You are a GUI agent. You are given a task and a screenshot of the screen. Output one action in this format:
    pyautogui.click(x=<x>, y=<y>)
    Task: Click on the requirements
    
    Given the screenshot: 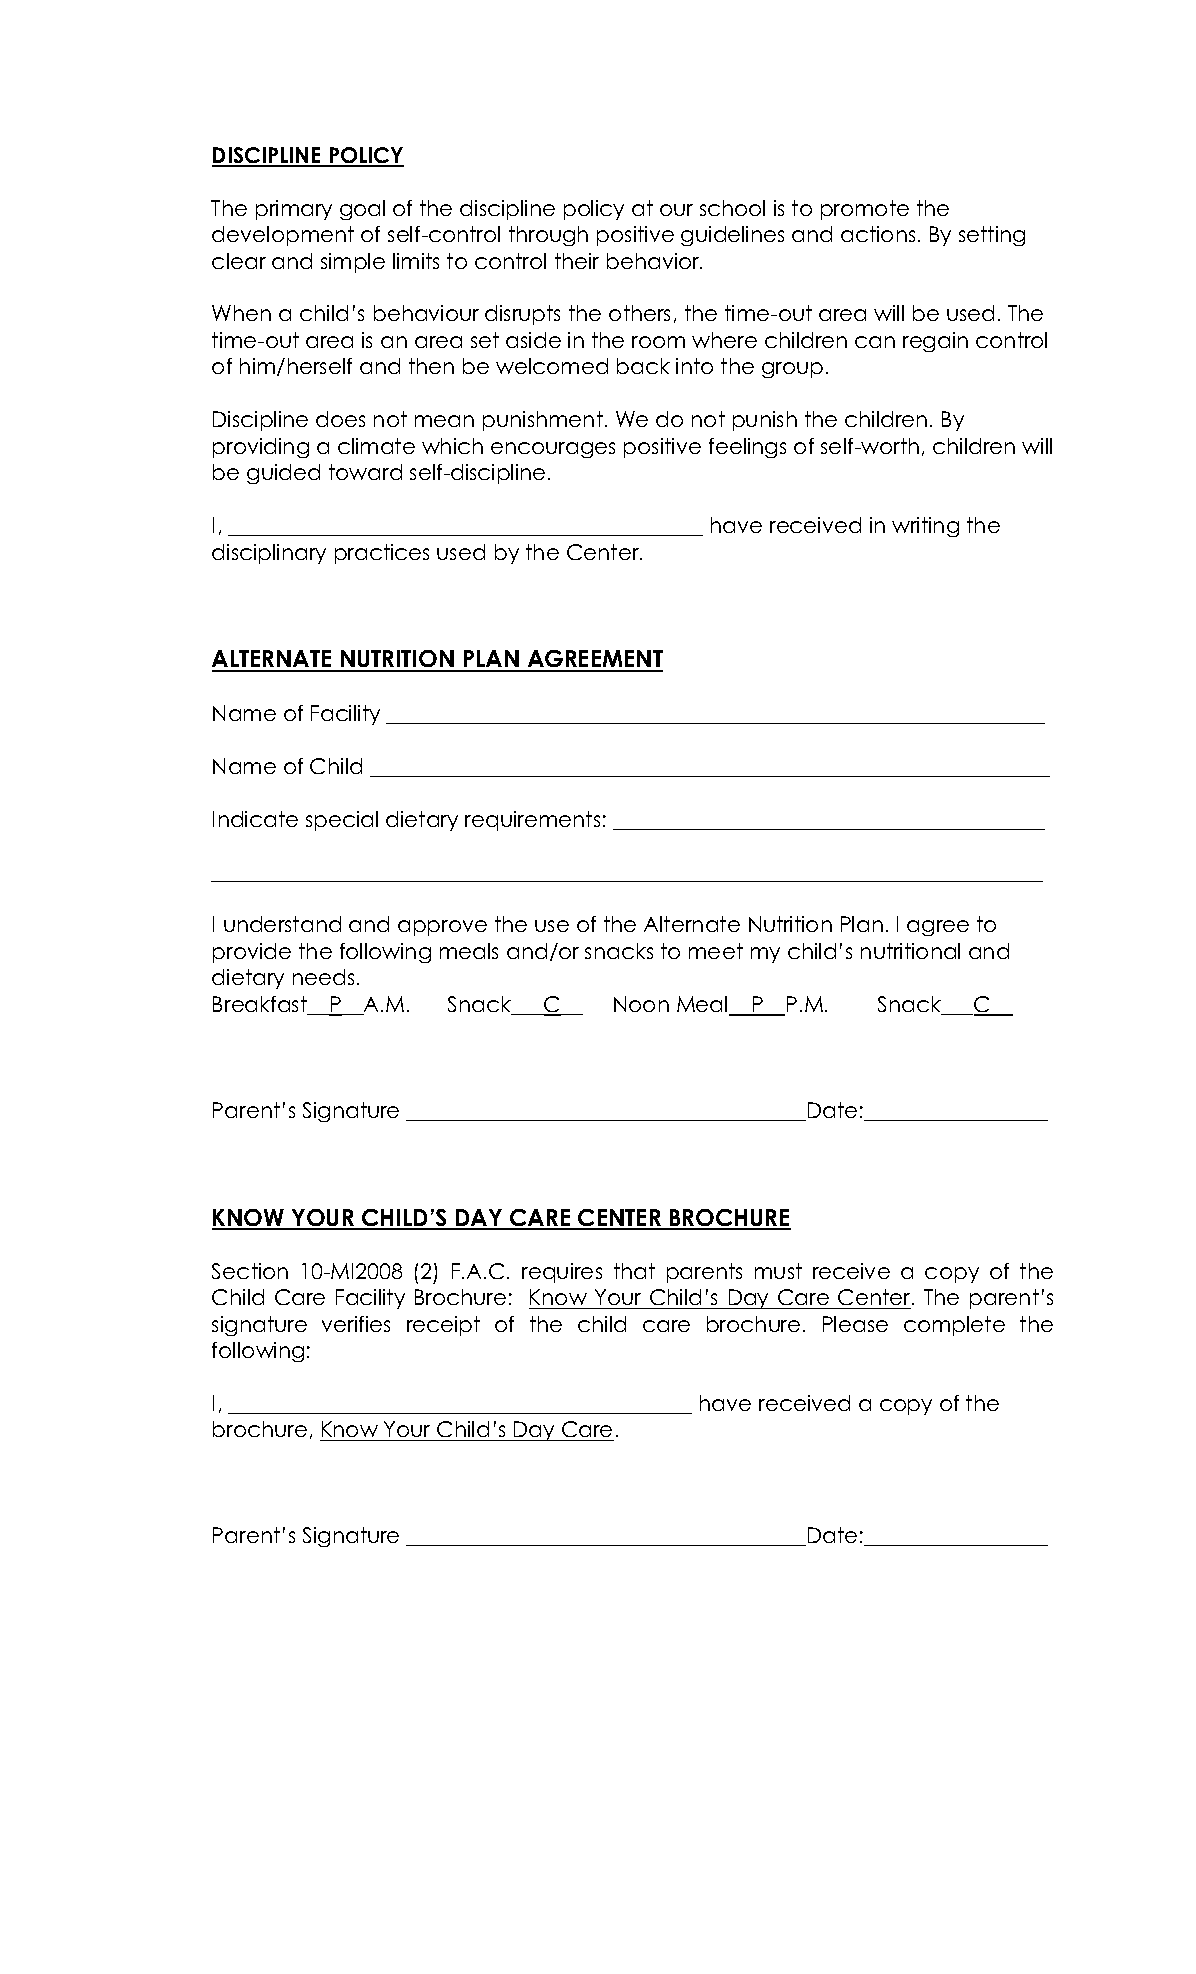 What is the action you would take?
    pyautogui.click(x=532, y=821)
